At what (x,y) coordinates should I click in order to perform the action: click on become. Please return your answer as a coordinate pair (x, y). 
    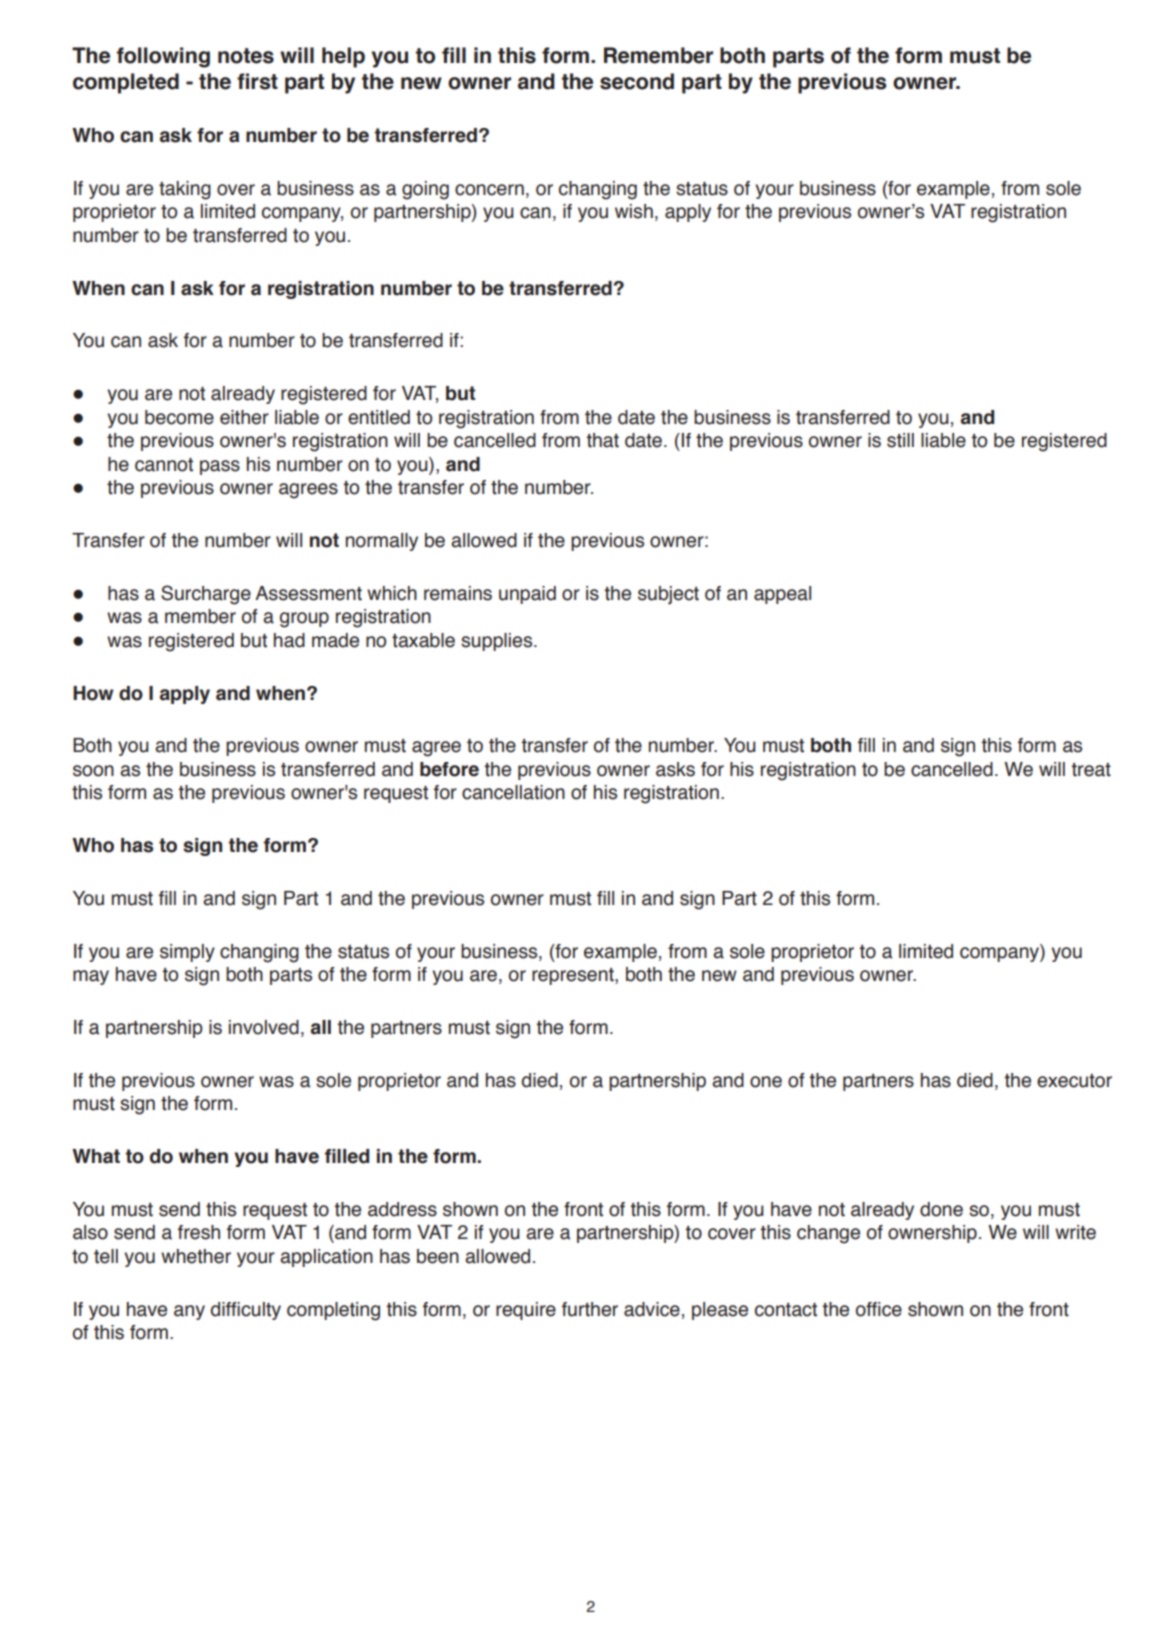
    Looking at the image, I should click on (179, 417).
